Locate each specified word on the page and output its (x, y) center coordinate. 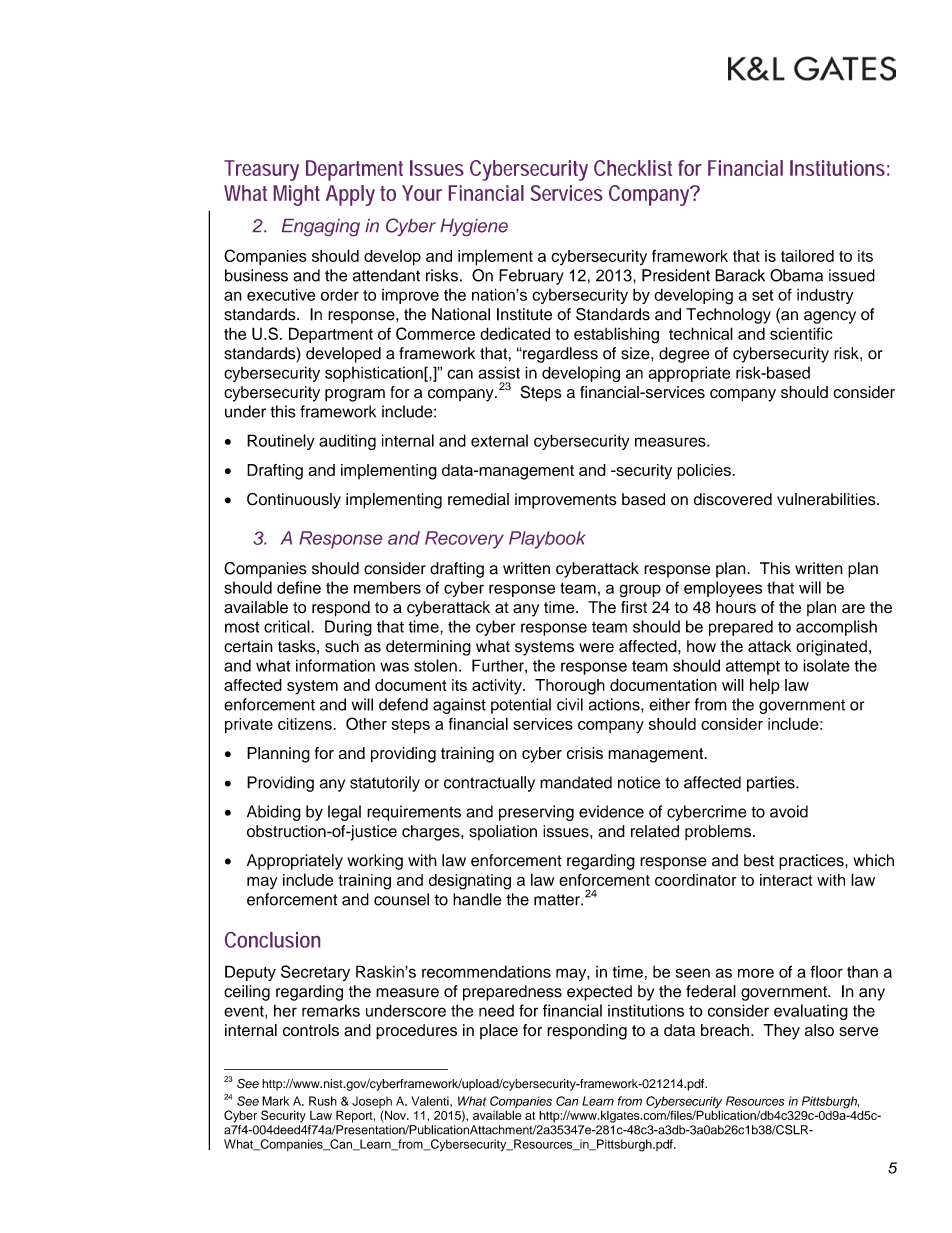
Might (297, 195)
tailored (807, 255)
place (499, 1031)
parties (772, 784)
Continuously (294, 500)
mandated (576, 782)
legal (344, 813)
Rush (323, 1101)
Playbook (547, 540)
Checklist (633, 168)
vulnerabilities (827, 499)
